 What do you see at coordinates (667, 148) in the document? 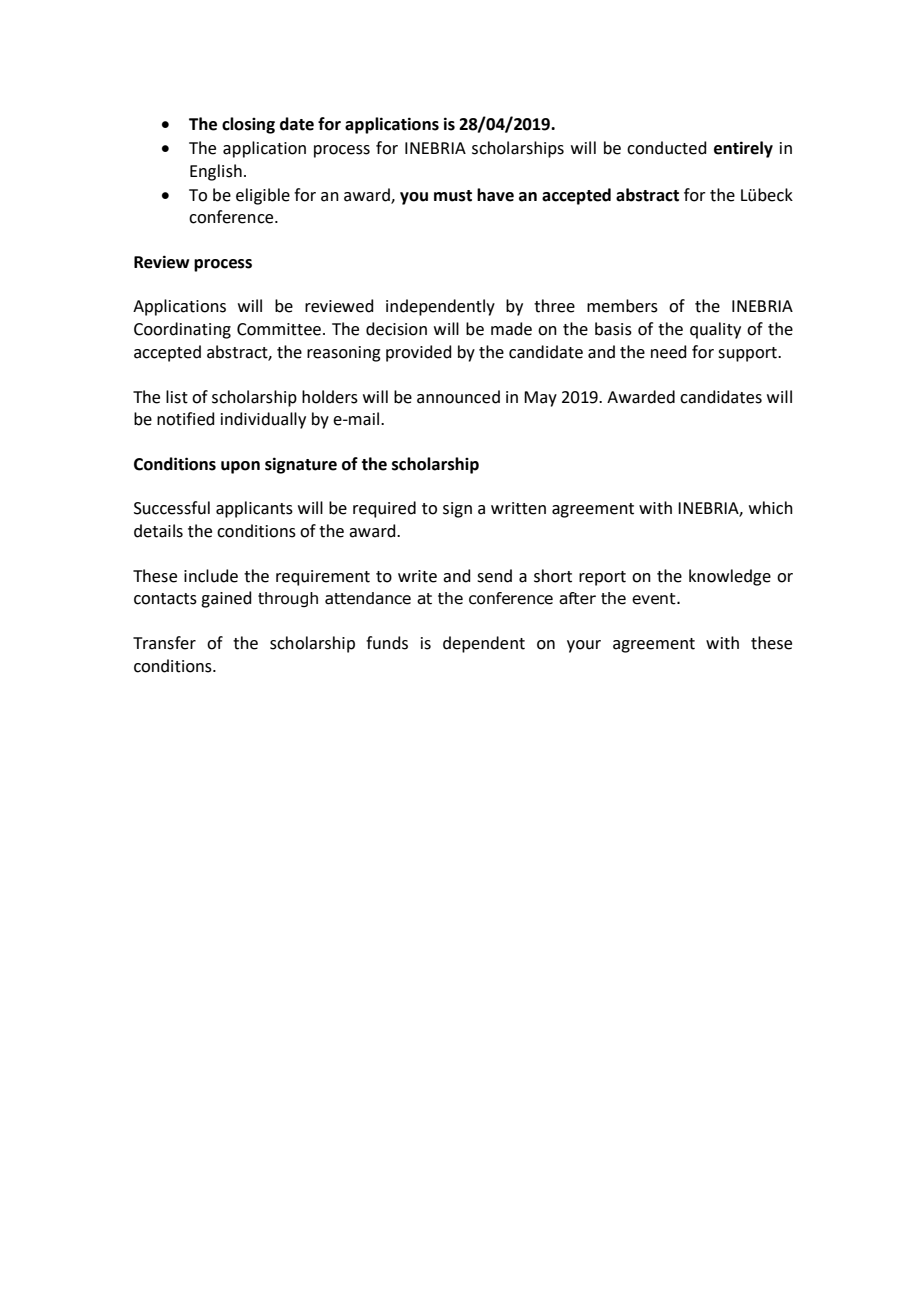
I see `conducted` at bounding box center [667, 148].
